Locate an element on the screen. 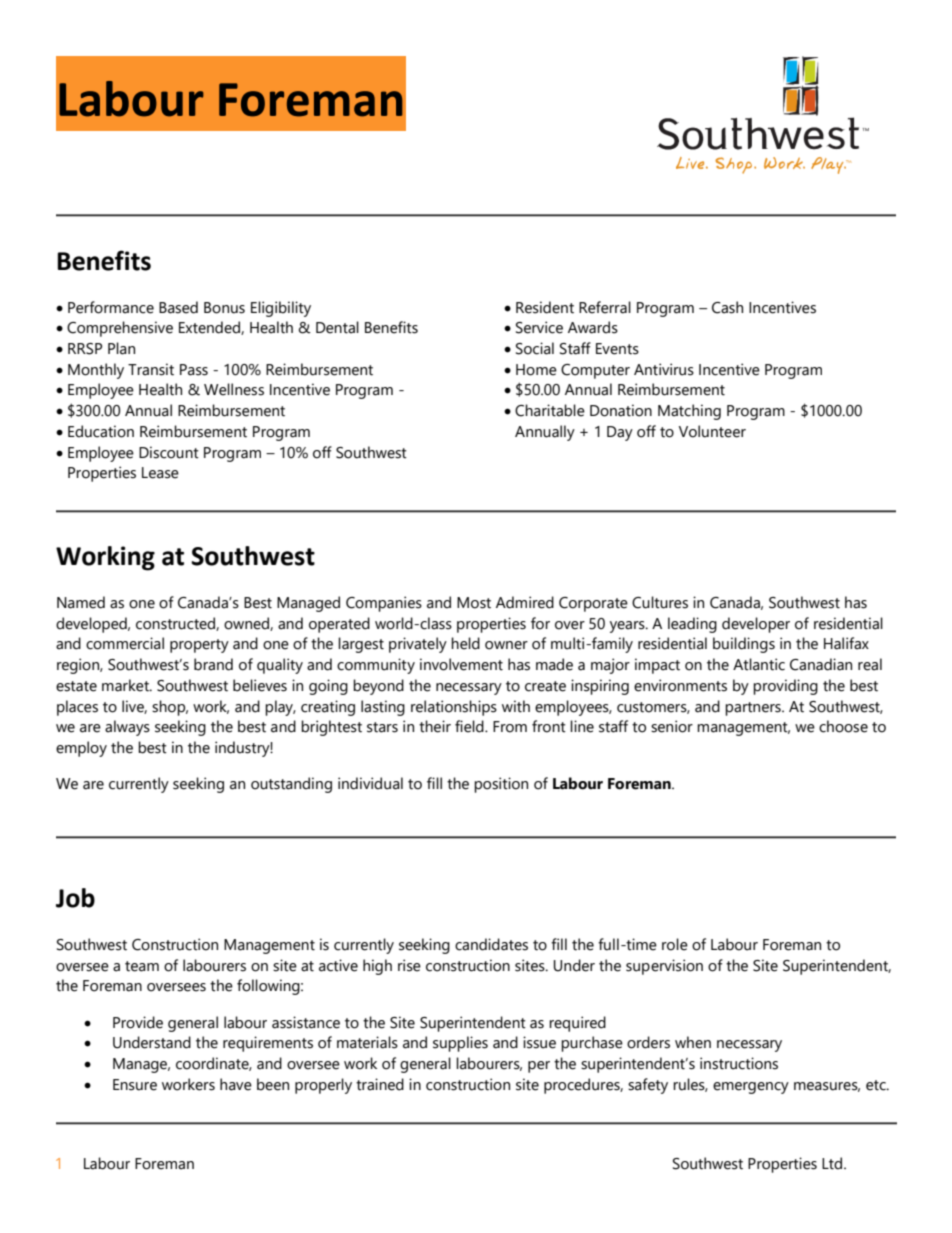 Image resolution: width=952 pixels, height=1233 pixels. trained is located at coordinates (380, 1084).
